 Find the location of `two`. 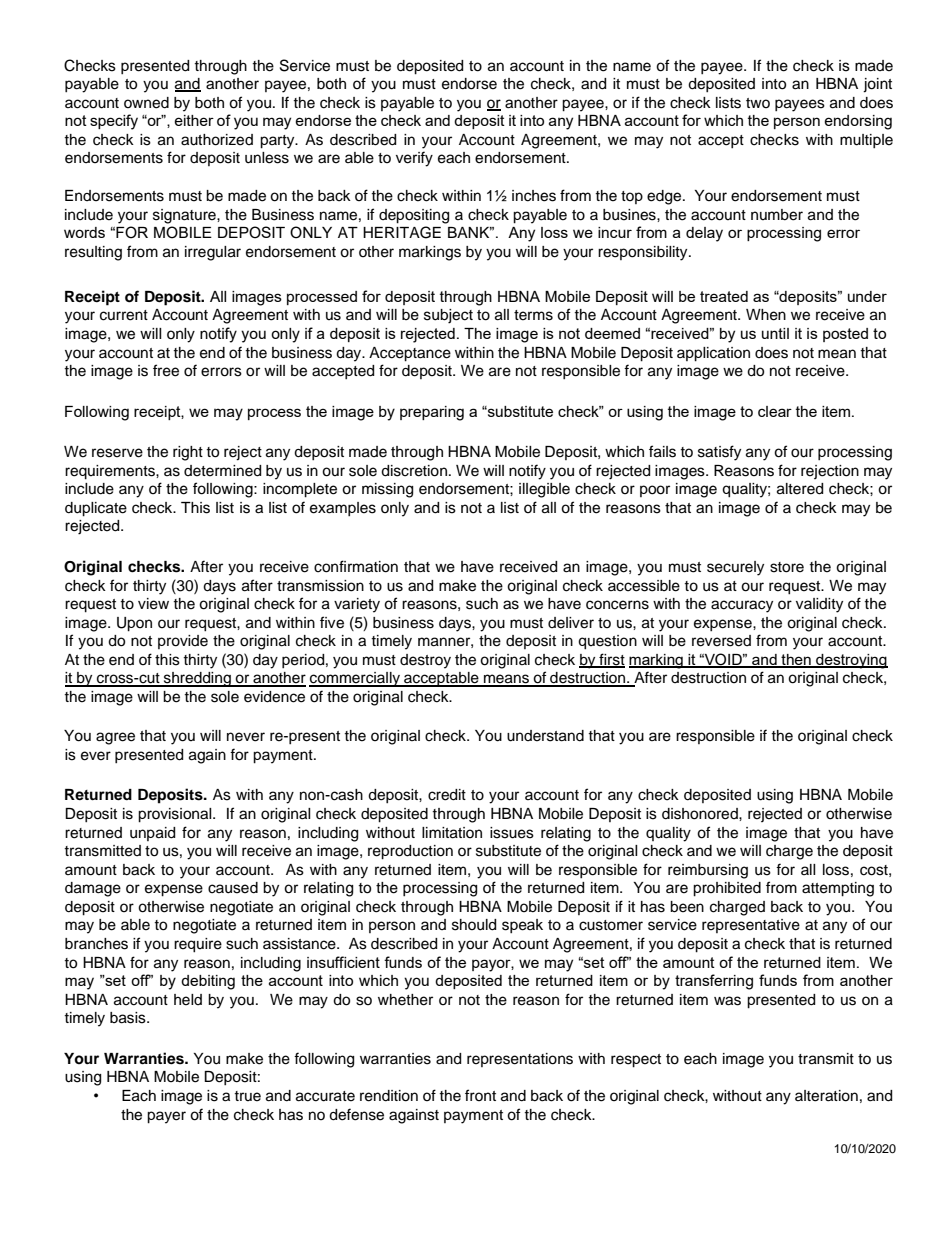

two is located at coordinates (758, 103).
